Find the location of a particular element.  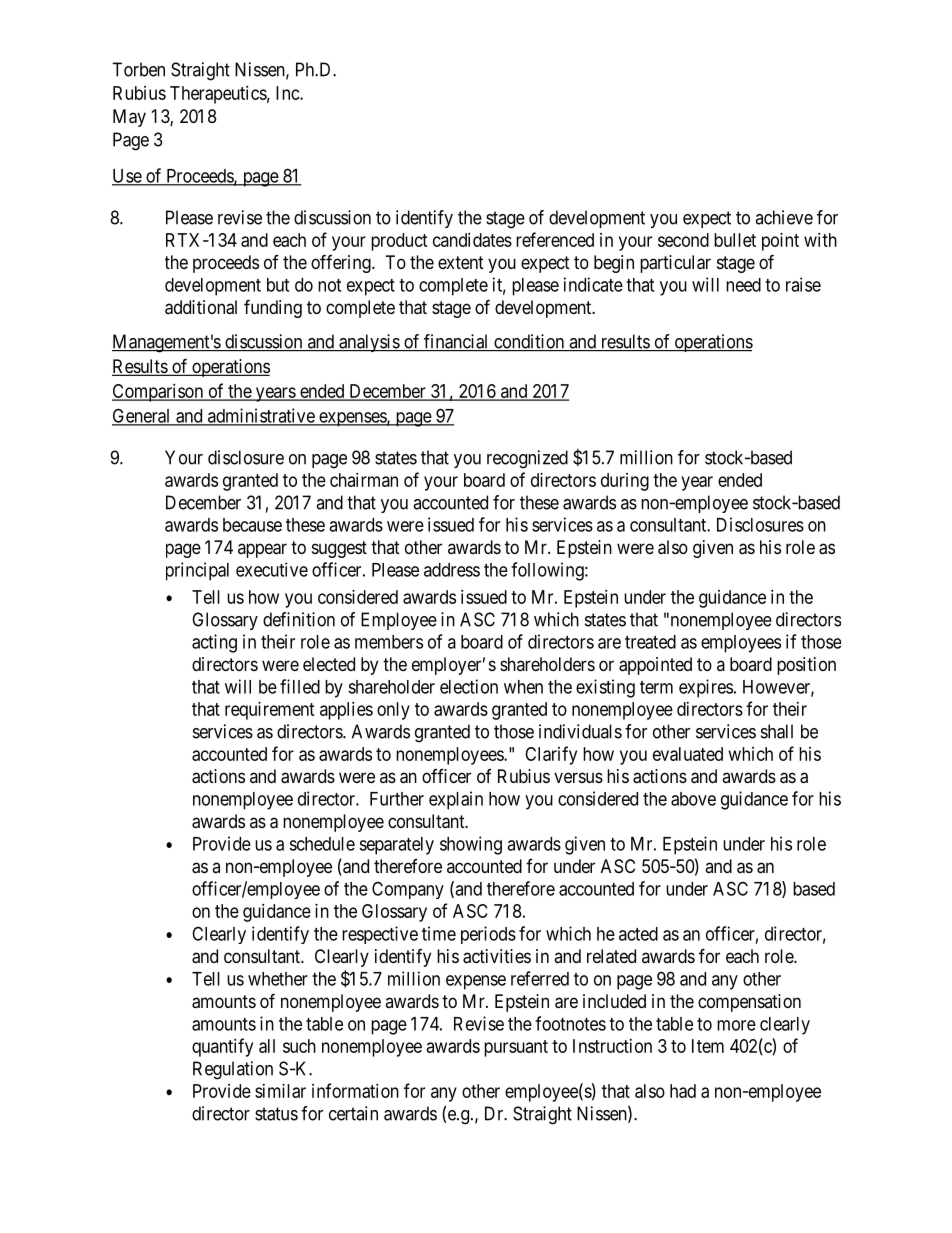

acting is located at coordinates (214, 643).
